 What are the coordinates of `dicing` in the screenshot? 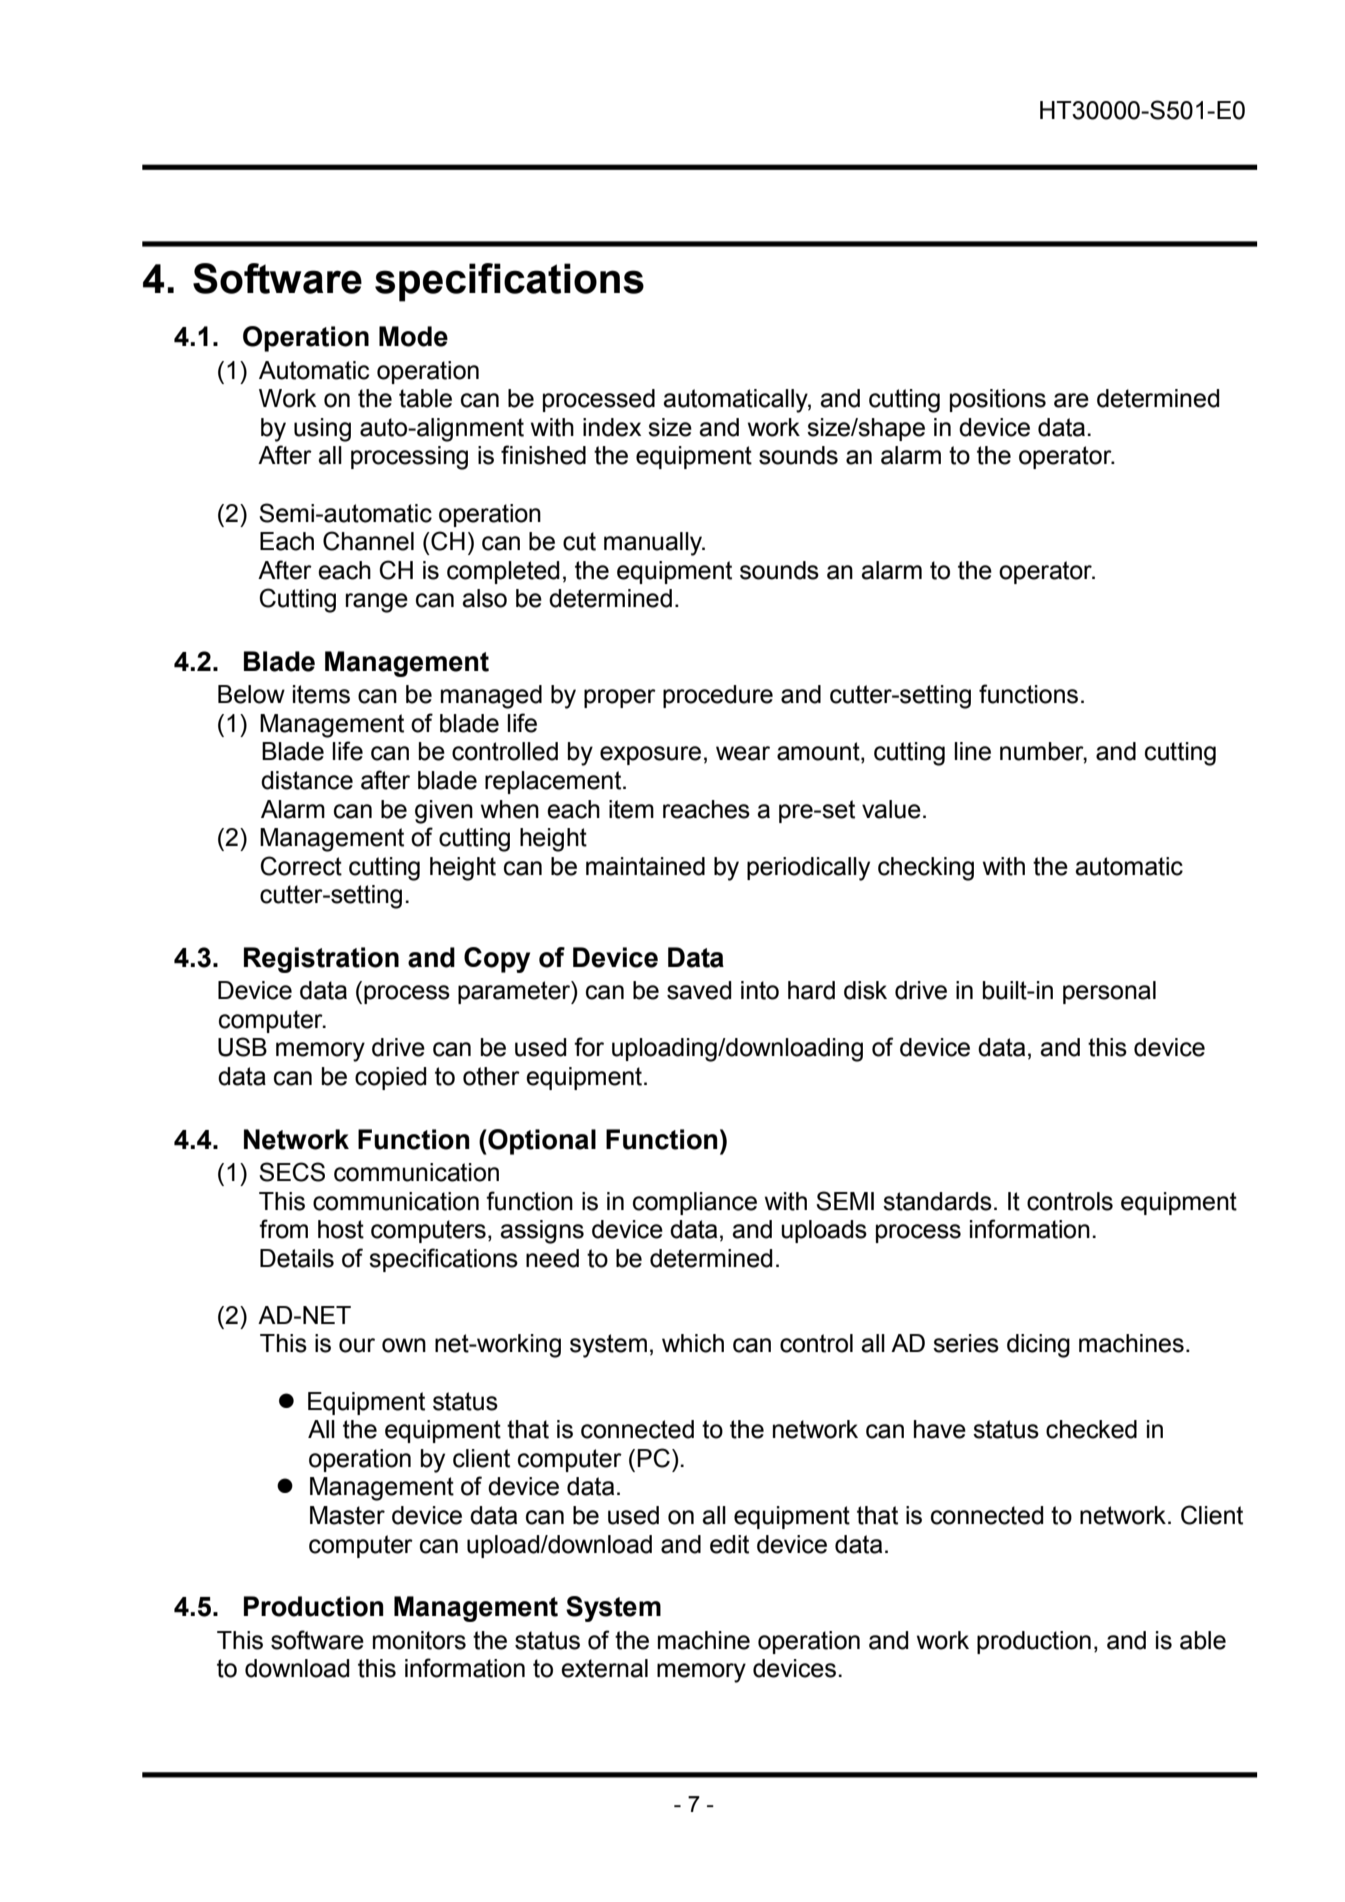 It's located at (1038, 1346).
